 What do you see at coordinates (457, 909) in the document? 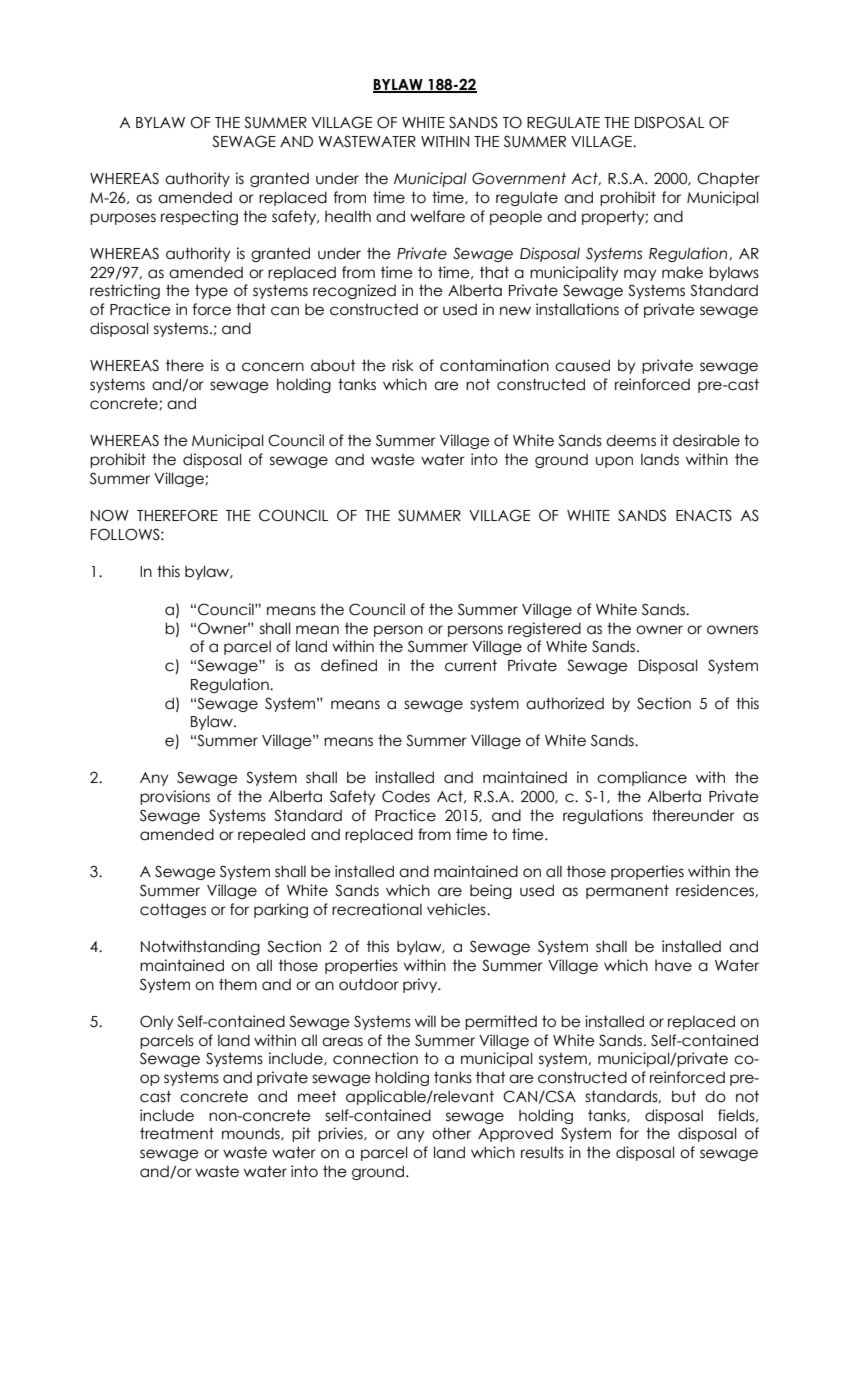
I see `vehicles` at bounding box center [457, 909].
